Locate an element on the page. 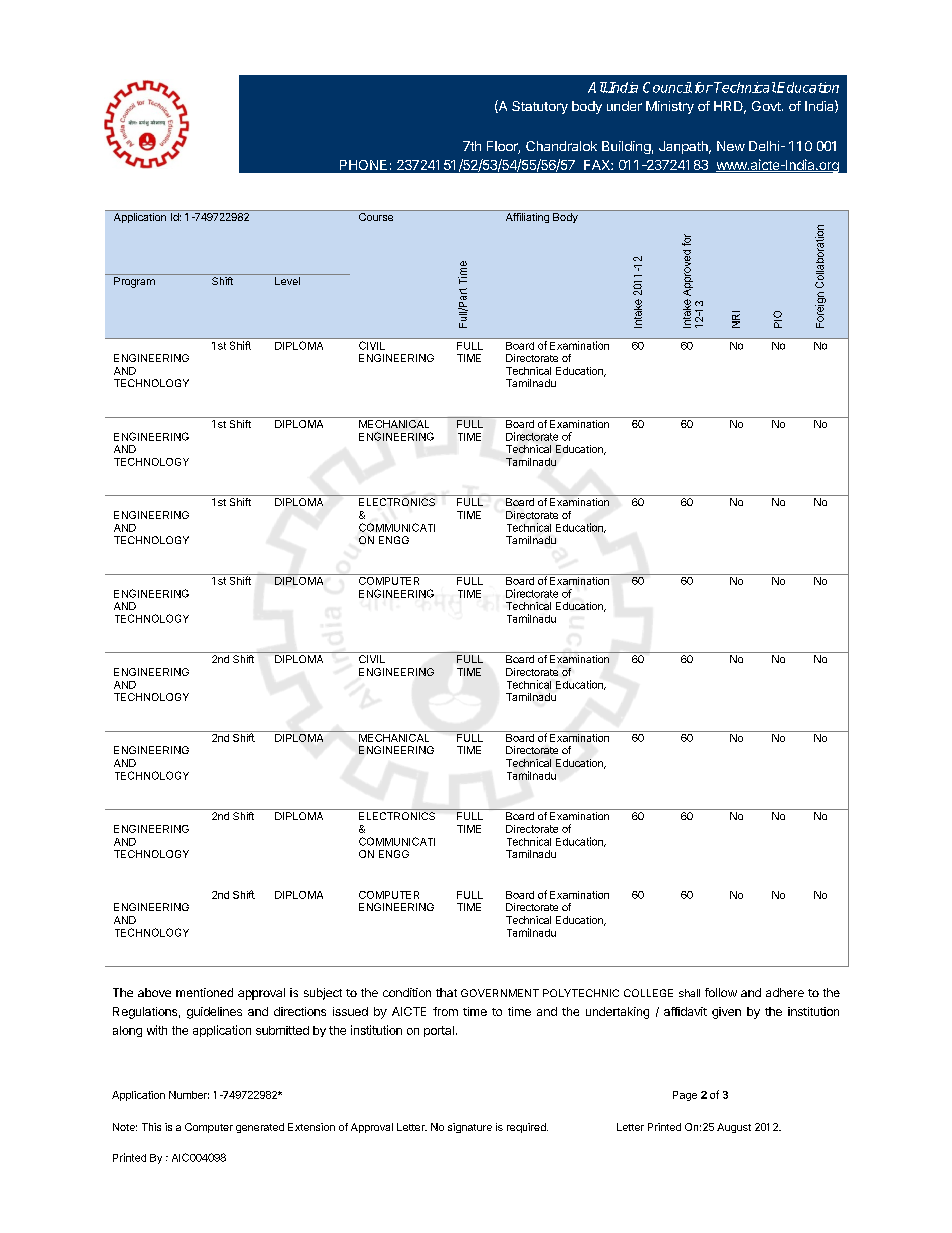 This image has height=1233, width=952. shall is located at coordinates (689, 993).
